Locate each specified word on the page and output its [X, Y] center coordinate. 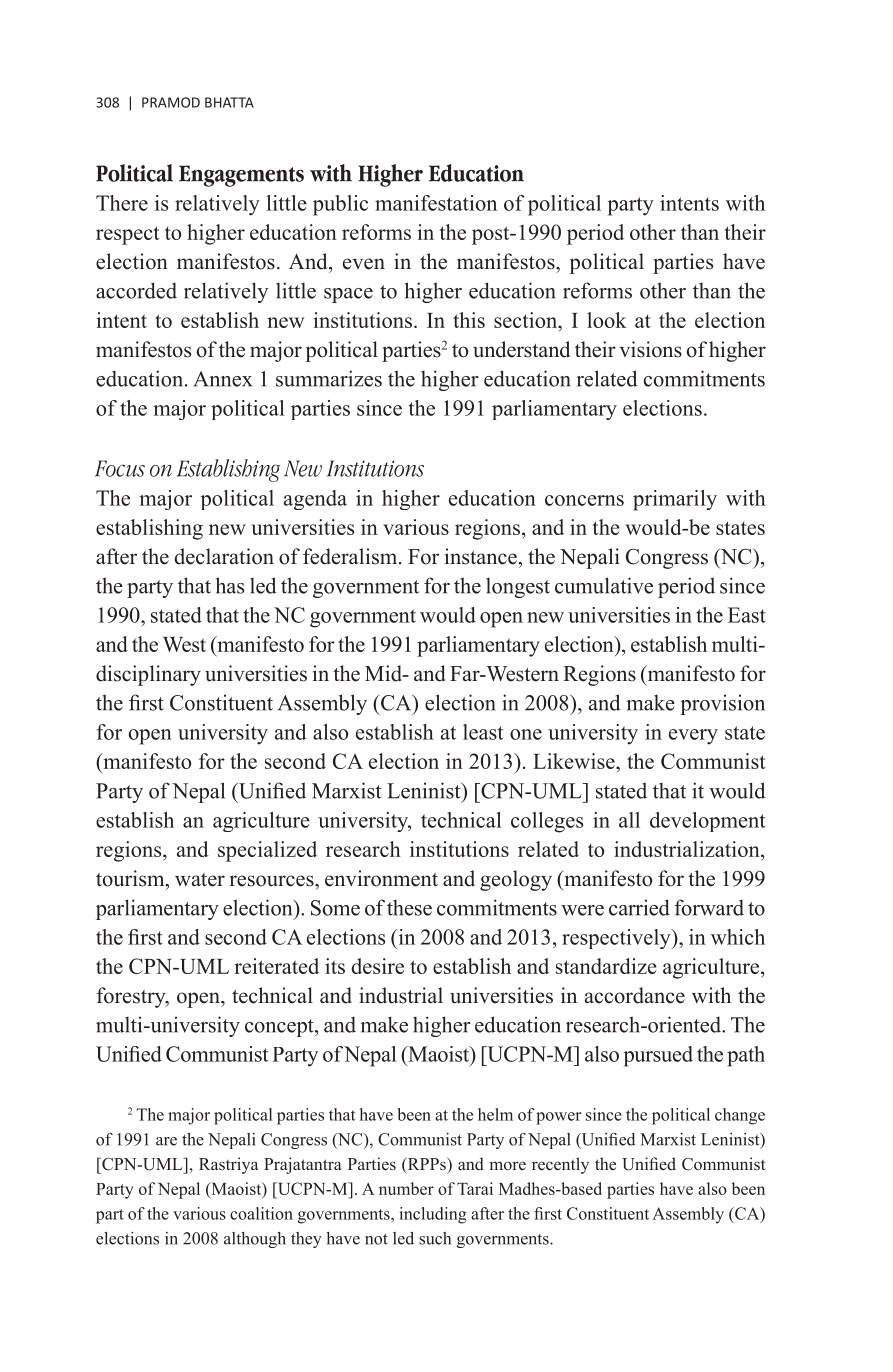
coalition [261, 1213]
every [693, 737]
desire [377, 966]
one [526, 734]
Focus [120, 468]
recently [560, 1165]
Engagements [241, 176]
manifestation [436, 203]
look [607, 320]
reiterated [276, 966]
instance [481, 556]
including [433, 1215]
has [230, 585]
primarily [675, 500]
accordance [635, 995]
